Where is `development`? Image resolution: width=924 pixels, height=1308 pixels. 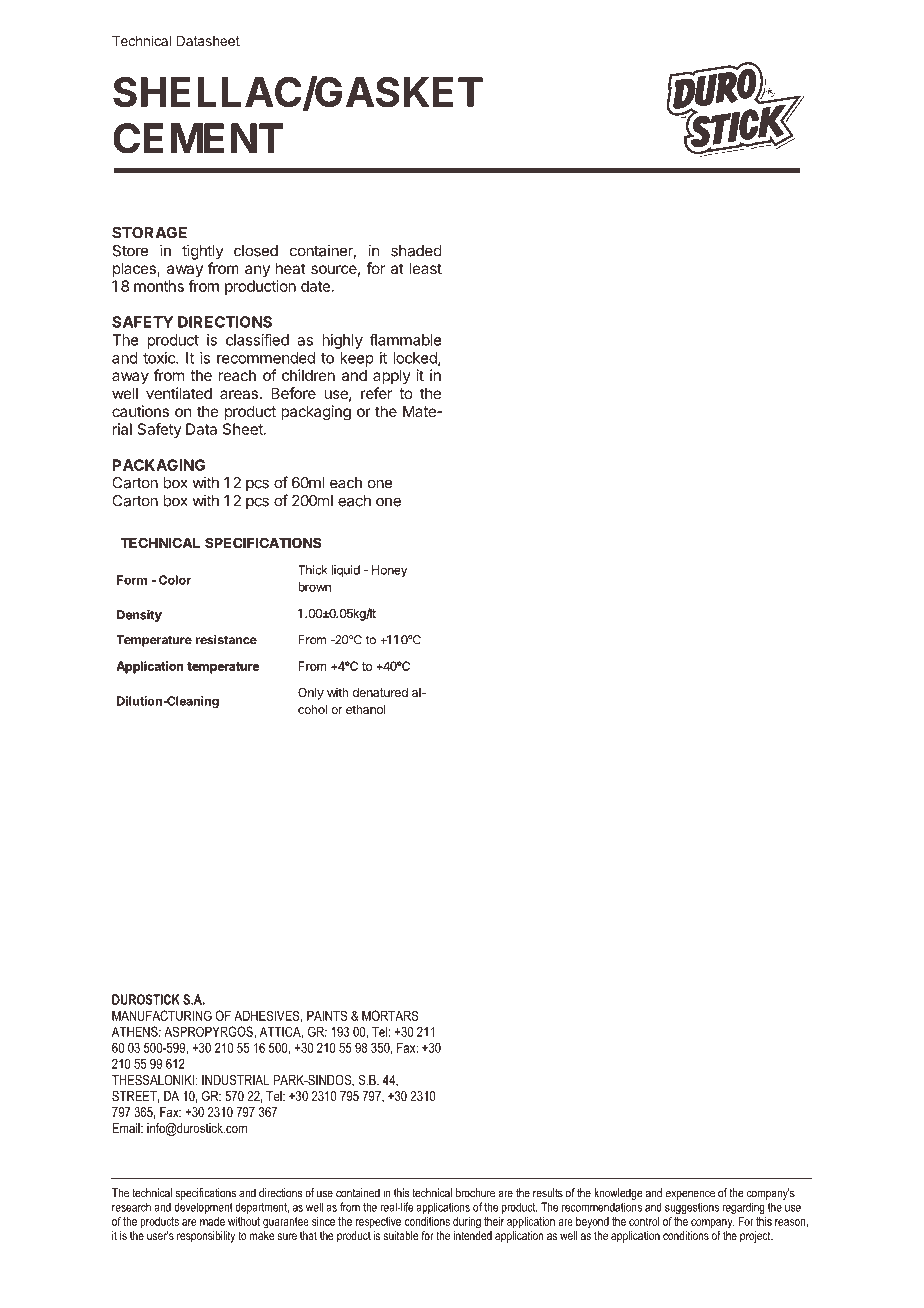 development is located at coordinates (203, 1208).
